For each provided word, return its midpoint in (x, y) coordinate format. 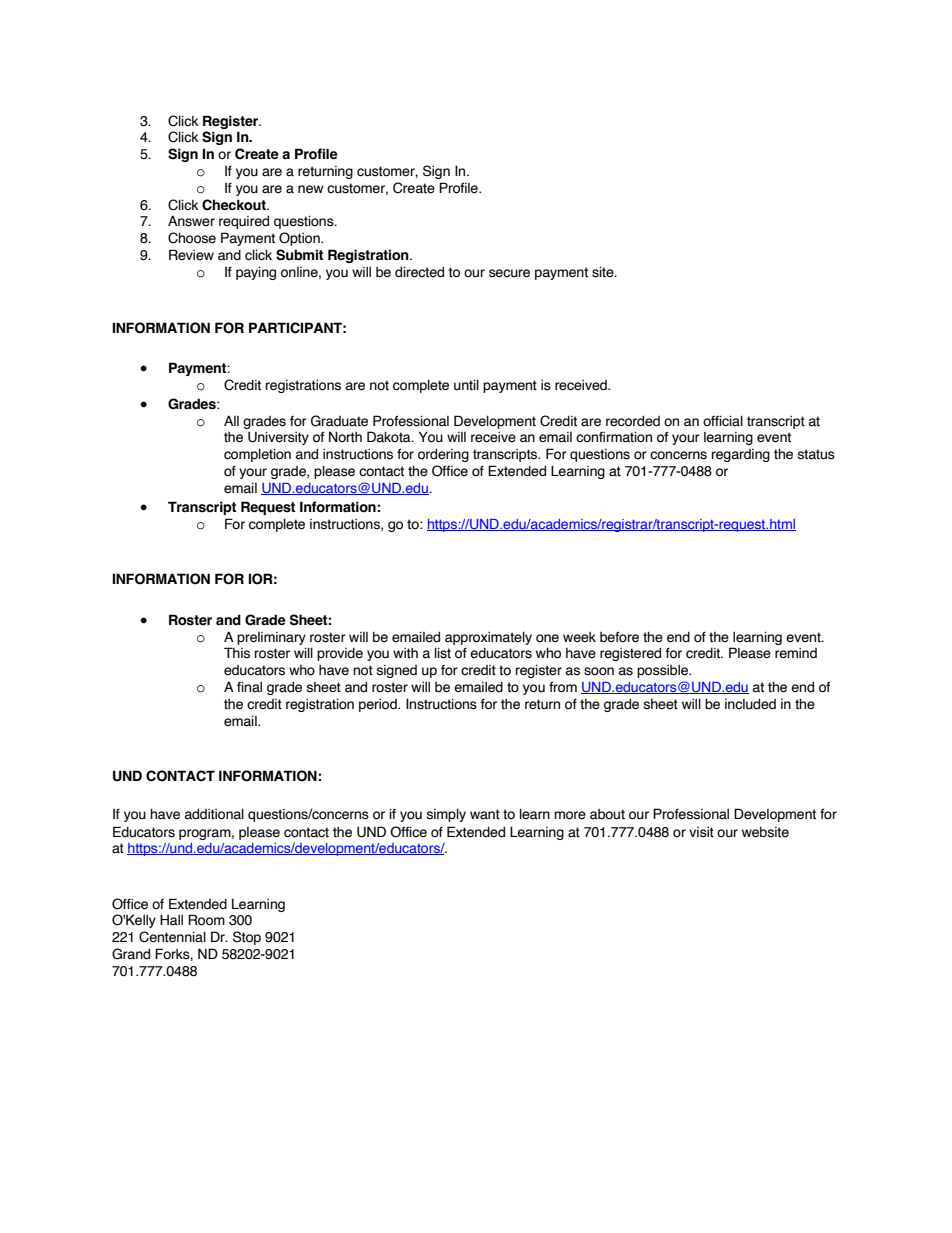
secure (509, 273)
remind (796, 653)
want (485, 814)
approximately (488, 638)
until (466, 385)
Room (206, 920)
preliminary (271, 638)
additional (214, 814)
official (723, 421)
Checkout (235, 205)
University (278, 438)
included (750, 704)
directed (419, 272)
